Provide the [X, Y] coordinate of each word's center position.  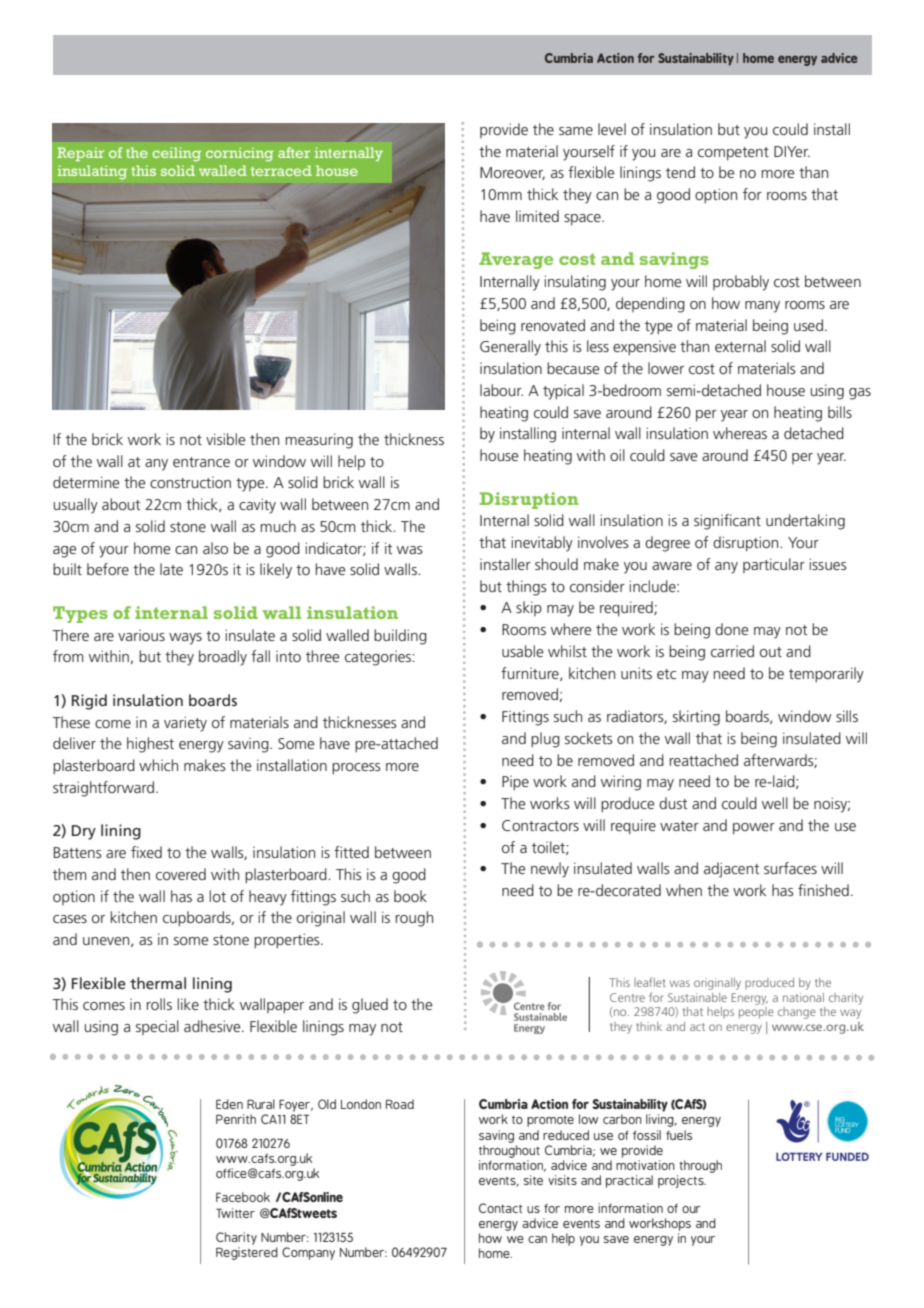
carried [732, 651]
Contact [501, 1208]
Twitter [235, 1213]
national [803, 997]
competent [733, 153]
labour [501, 390]
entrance [201, 462]
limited [537, 216]
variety [185, 724]
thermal [158, 983]
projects [682, 1181]
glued [370, 1006]
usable [523, 651]
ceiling [176, 154]
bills [840, 412]
